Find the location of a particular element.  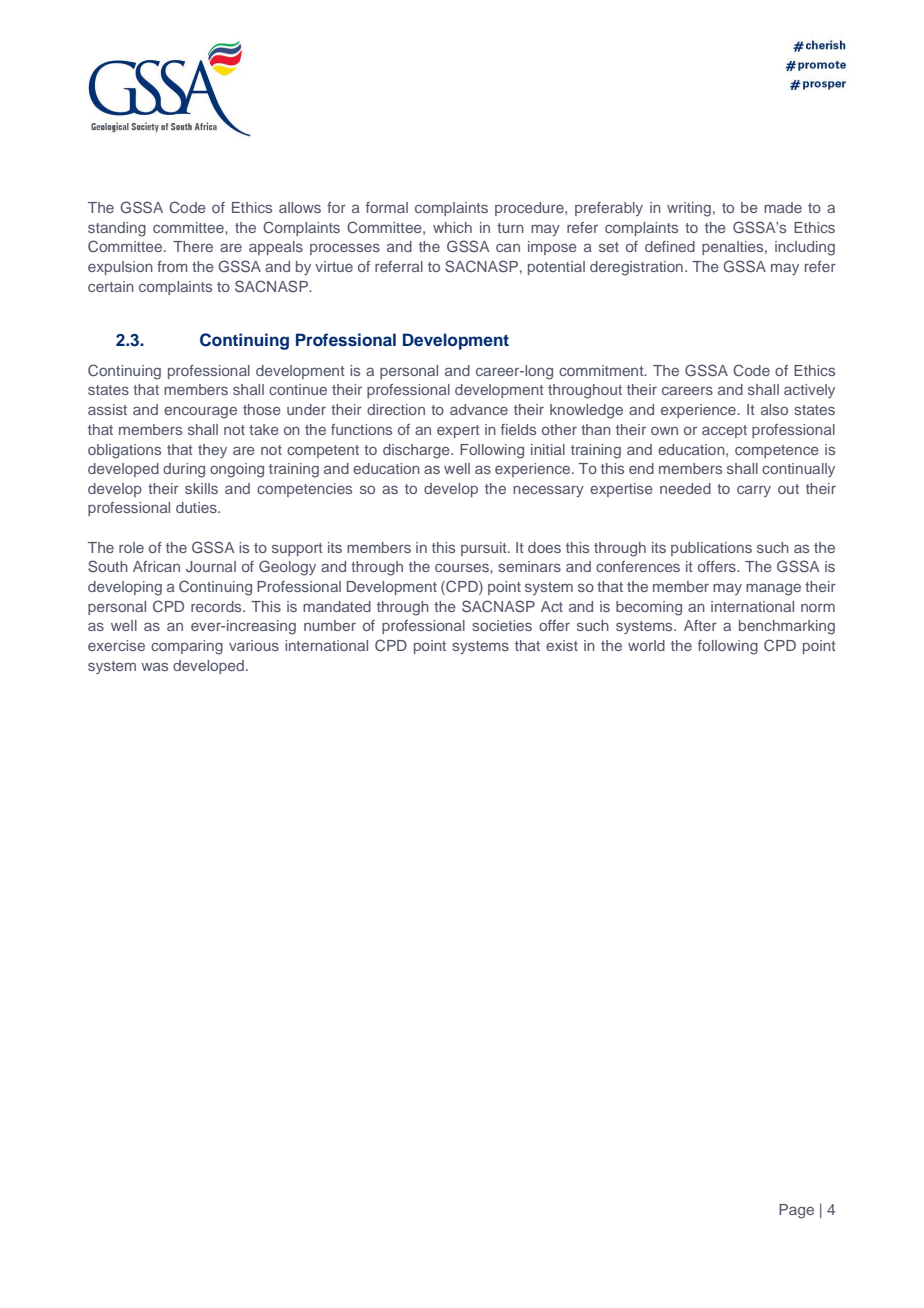

discharge is located at coordinates (417, 451).
